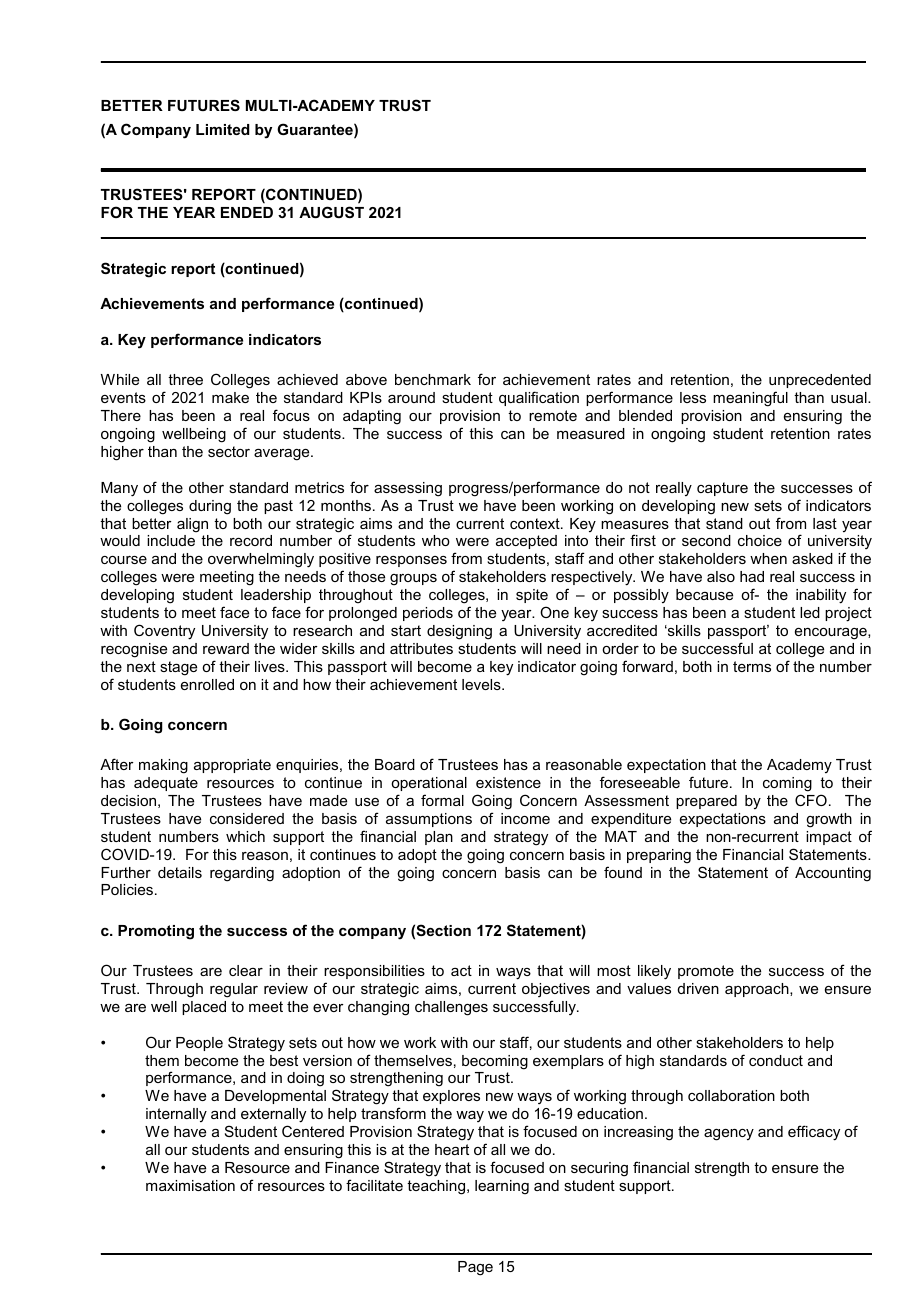 The image size is (924, 1308). What do you see at coordinates (539, 398) in the screenshot?
I see `qualification` at bounding box center [539, 398].
